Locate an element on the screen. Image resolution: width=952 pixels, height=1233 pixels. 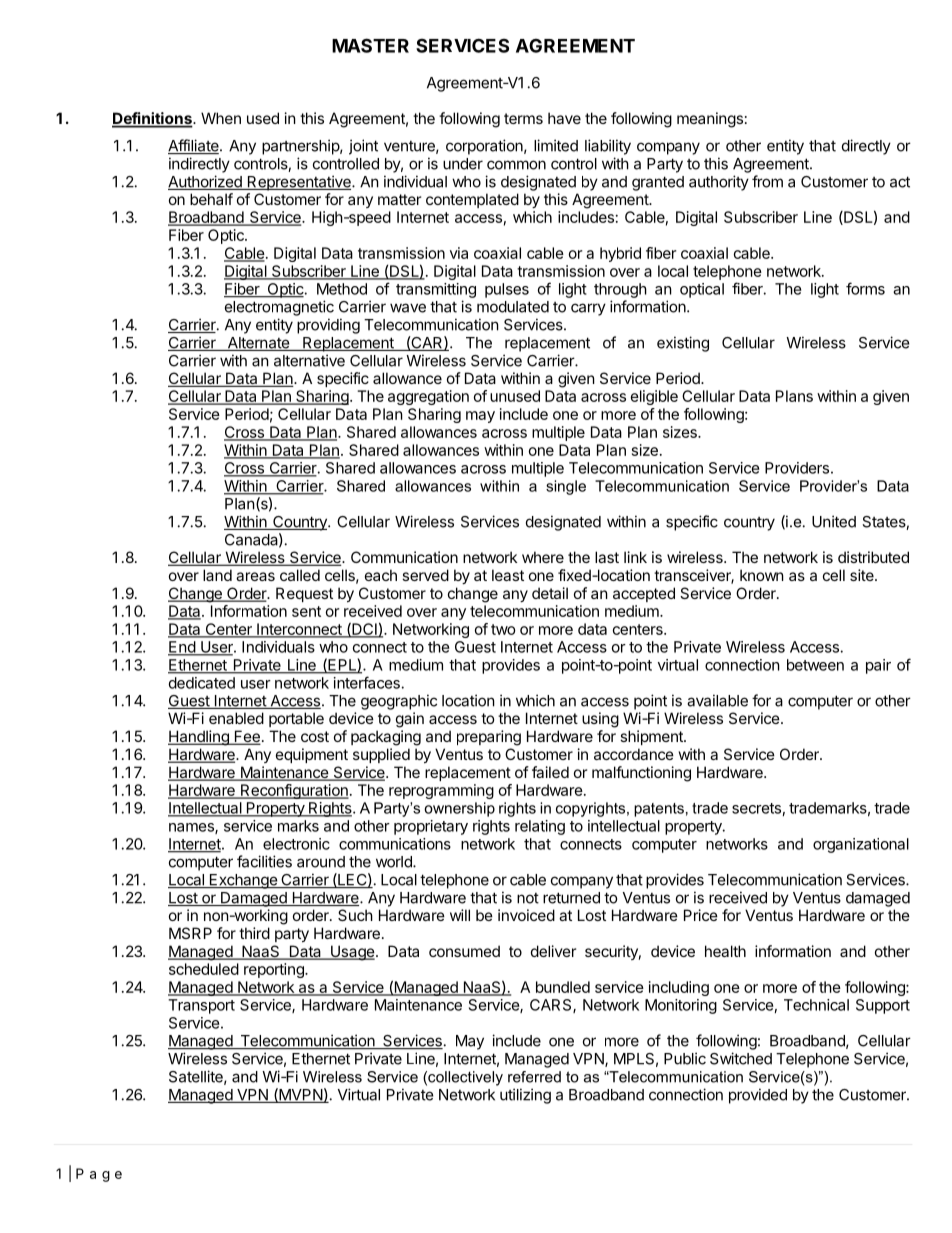
least is located at coordinates (508, 575).
